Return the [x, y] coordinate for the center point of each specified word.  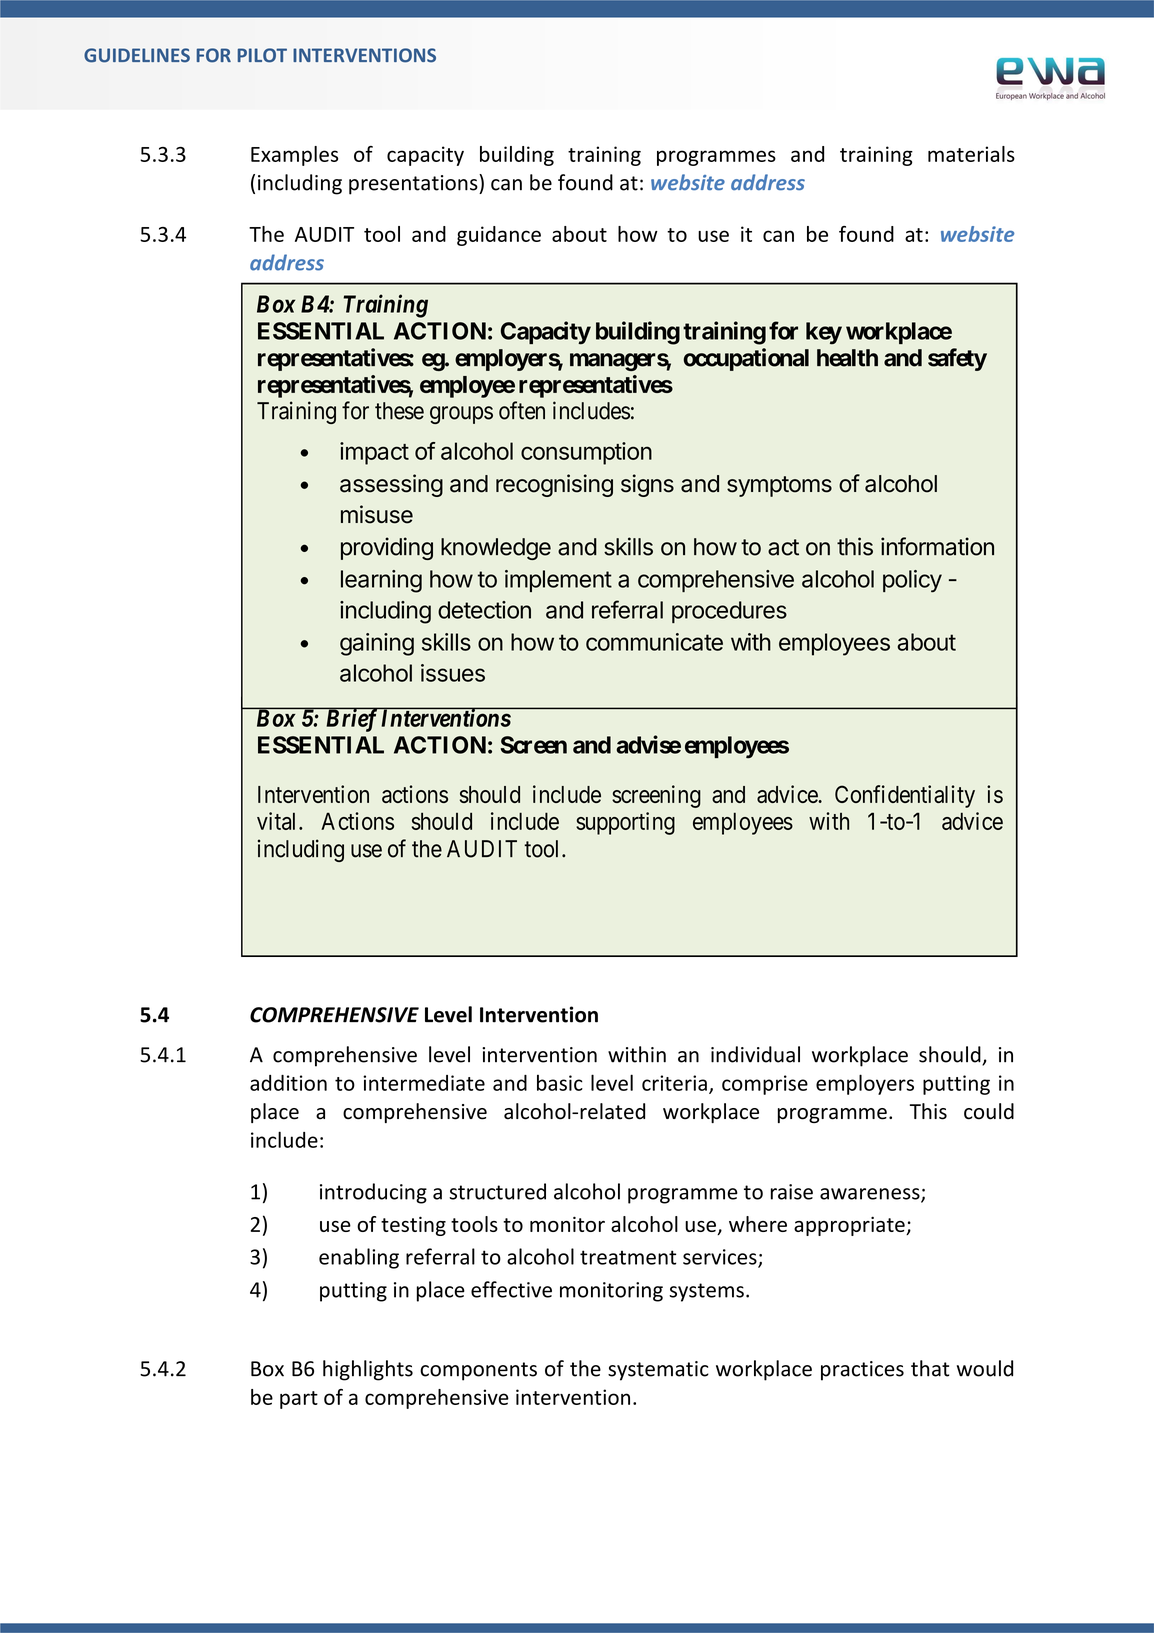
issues [453, 673]
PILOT [262, 55]
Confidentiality [905, 796]
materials [971, 154]
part [299, 1400]
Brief [351, 720]
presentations [414, 184]
